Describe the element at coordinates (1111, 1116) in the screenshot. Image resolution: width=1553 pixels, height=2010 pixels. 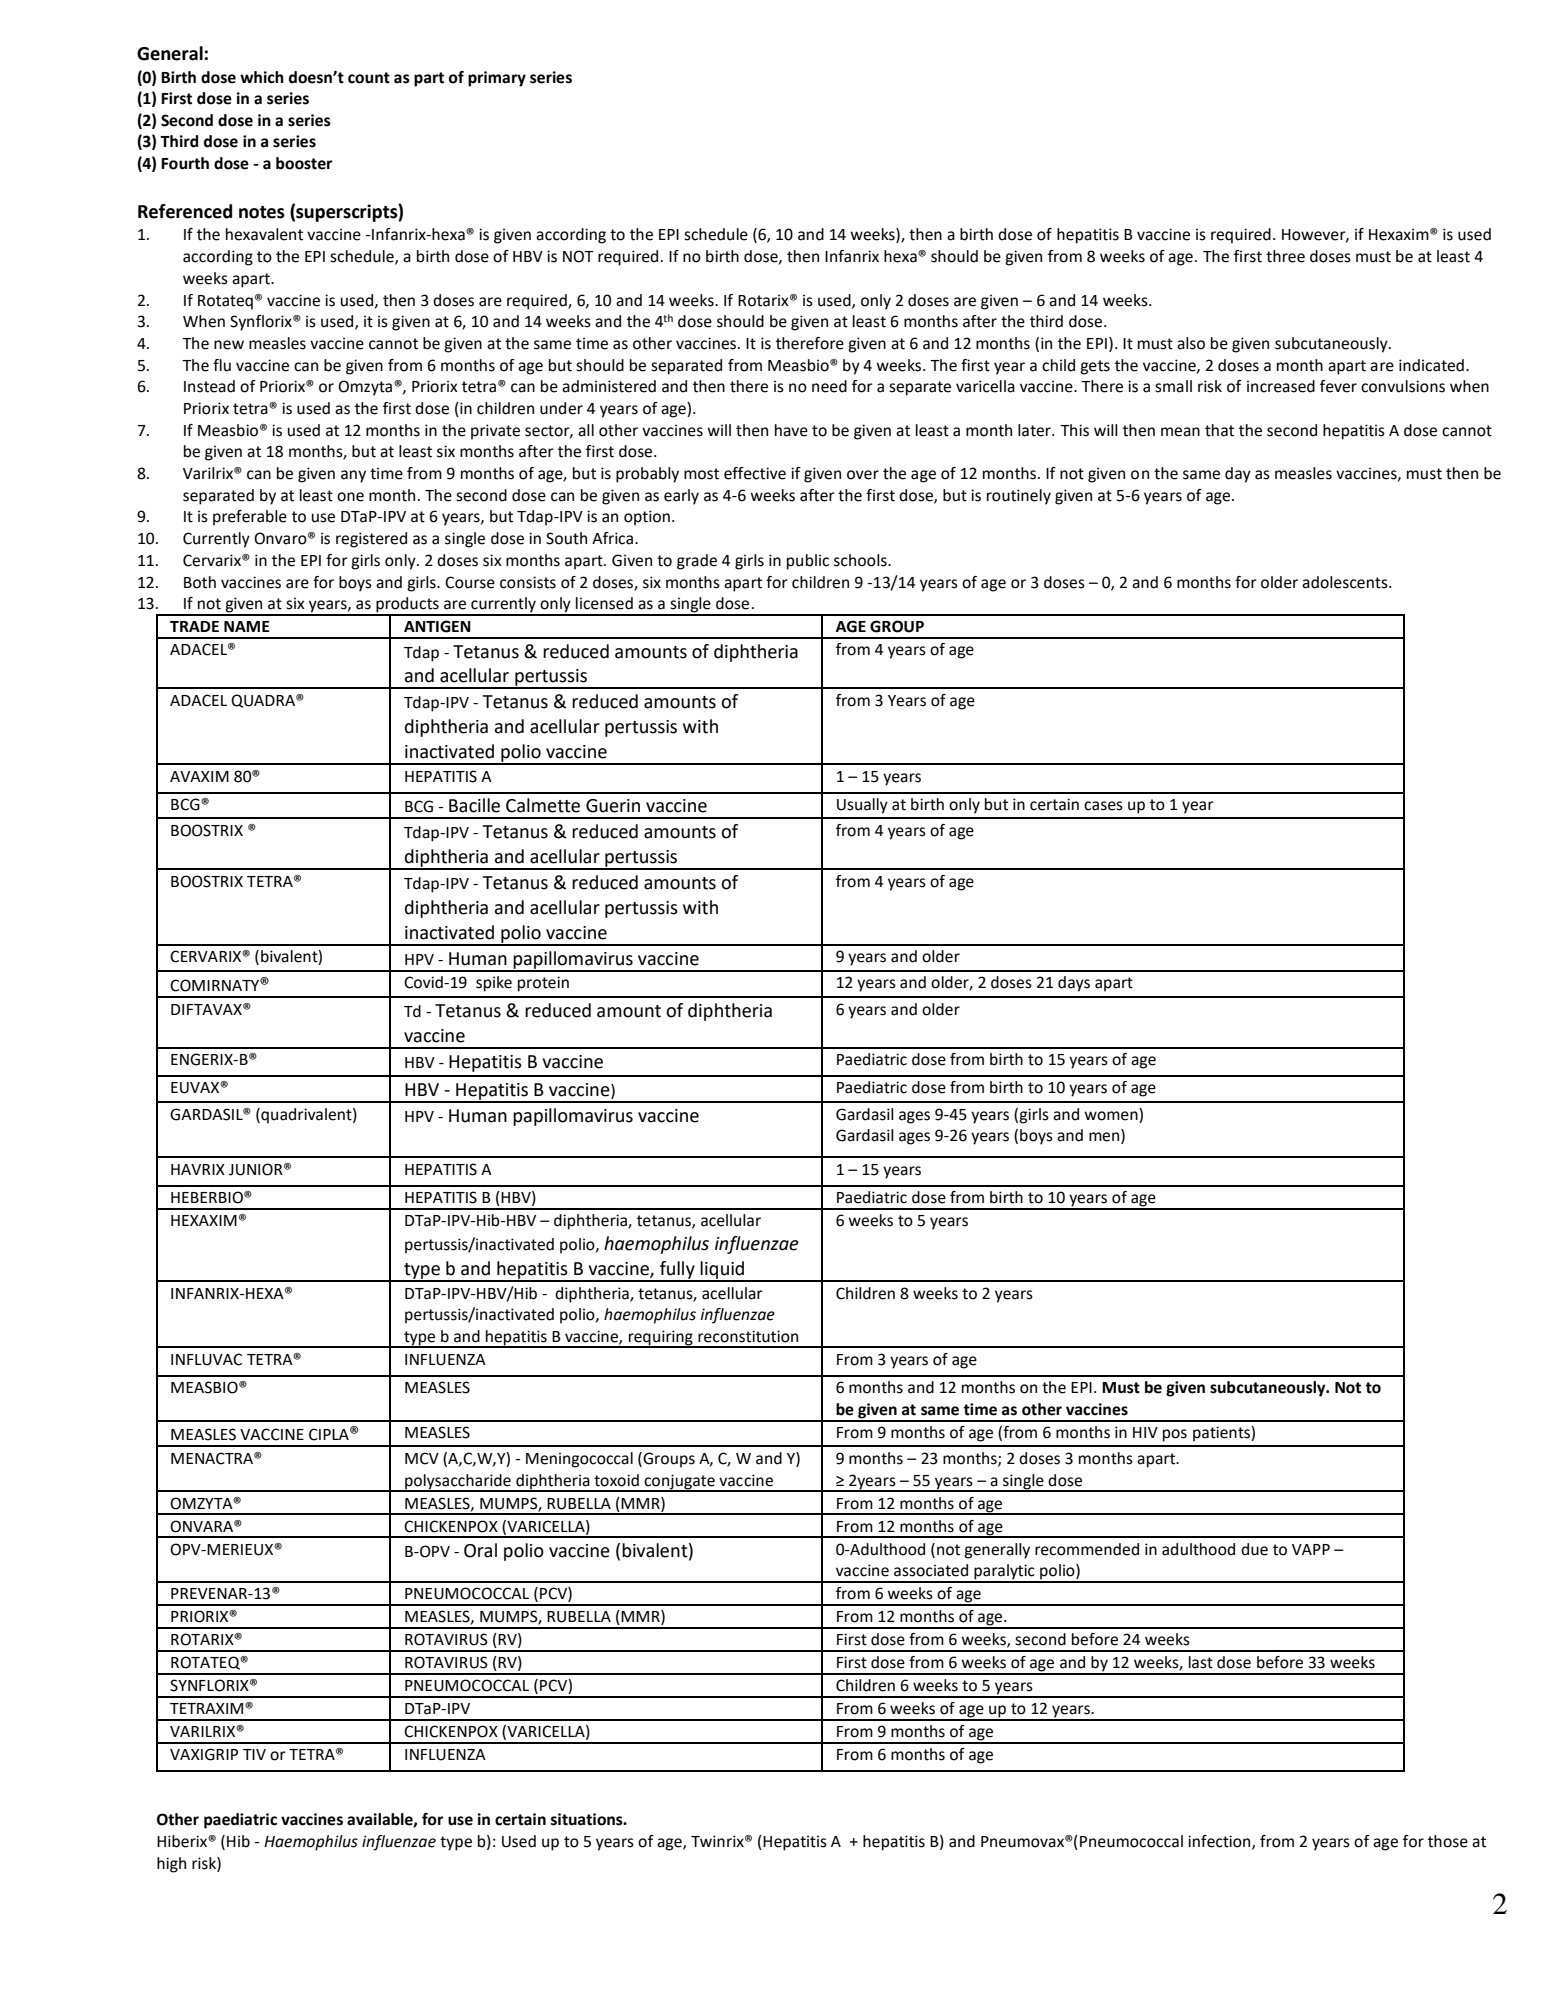
I see `women` at that location.
